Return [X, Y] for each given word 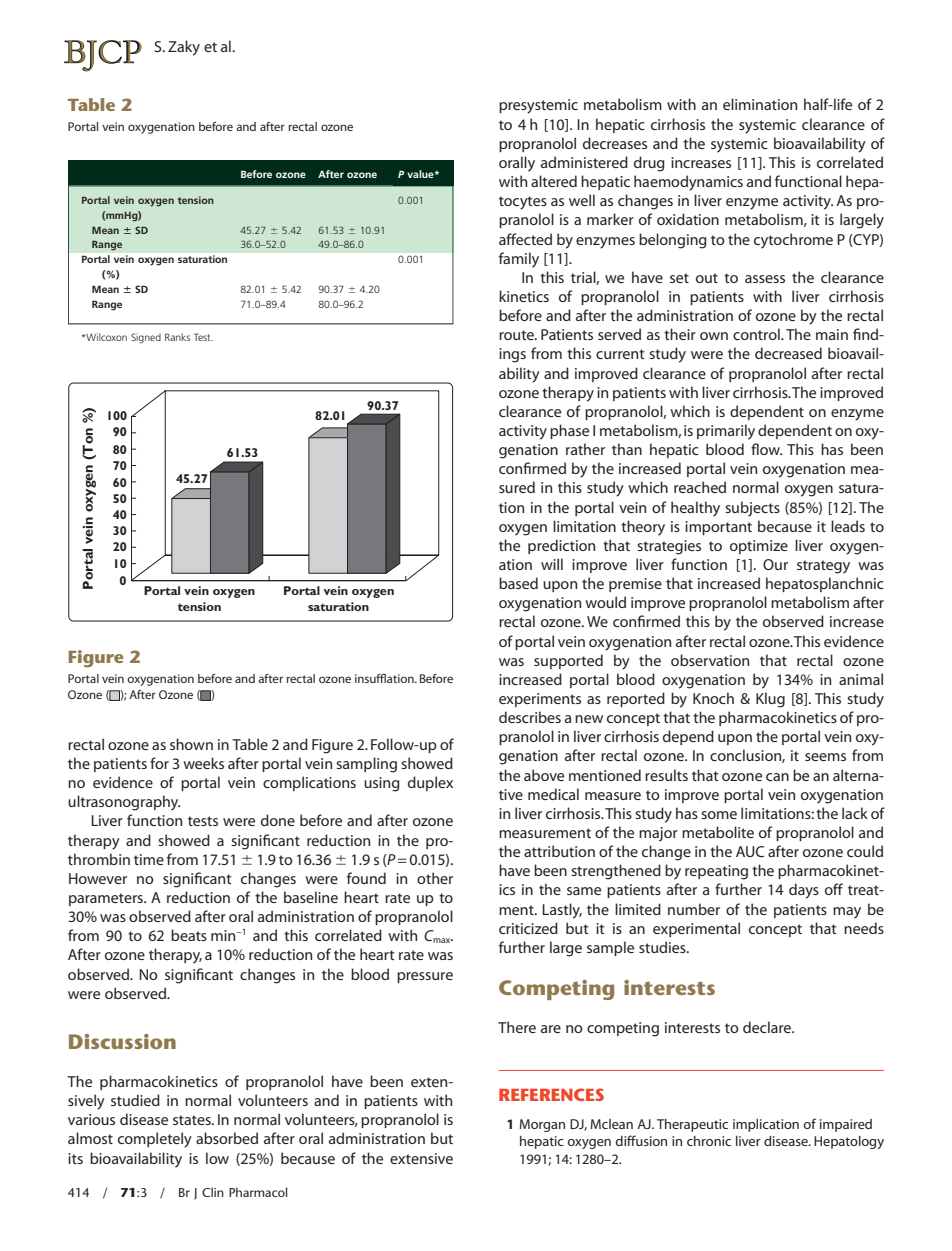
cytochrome [793, 241]
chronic [709, 1141]
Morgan [542, 1125]
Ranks [177, 337]
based [518, 583]
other [435, 878]
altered [554, 181]
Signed [146, 338]
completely [155, 1140]
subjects [752, 508]
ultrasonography [124, 803]
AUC [750, 851]
